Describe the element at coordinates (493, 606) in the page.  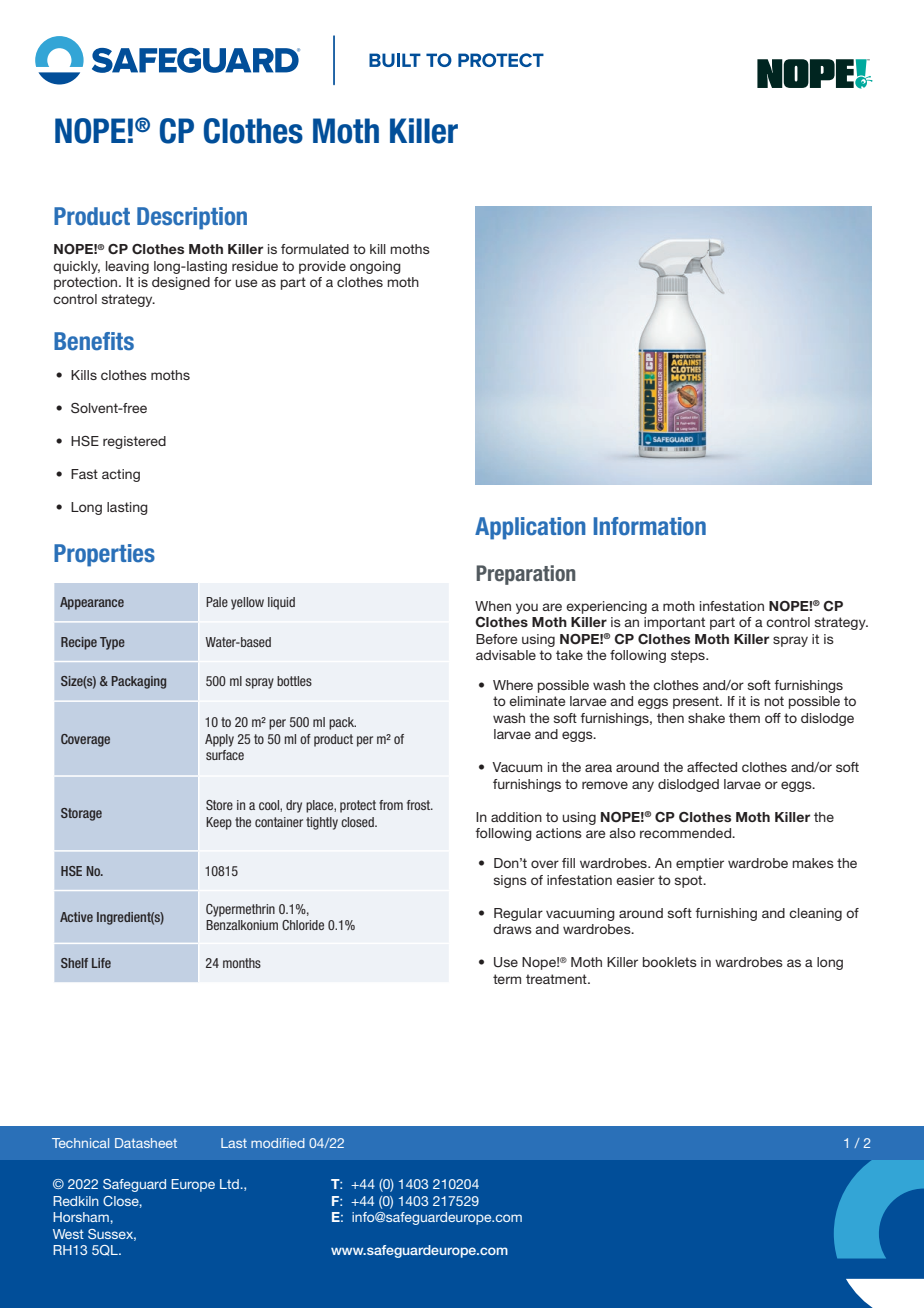
I see `When` at that location.
